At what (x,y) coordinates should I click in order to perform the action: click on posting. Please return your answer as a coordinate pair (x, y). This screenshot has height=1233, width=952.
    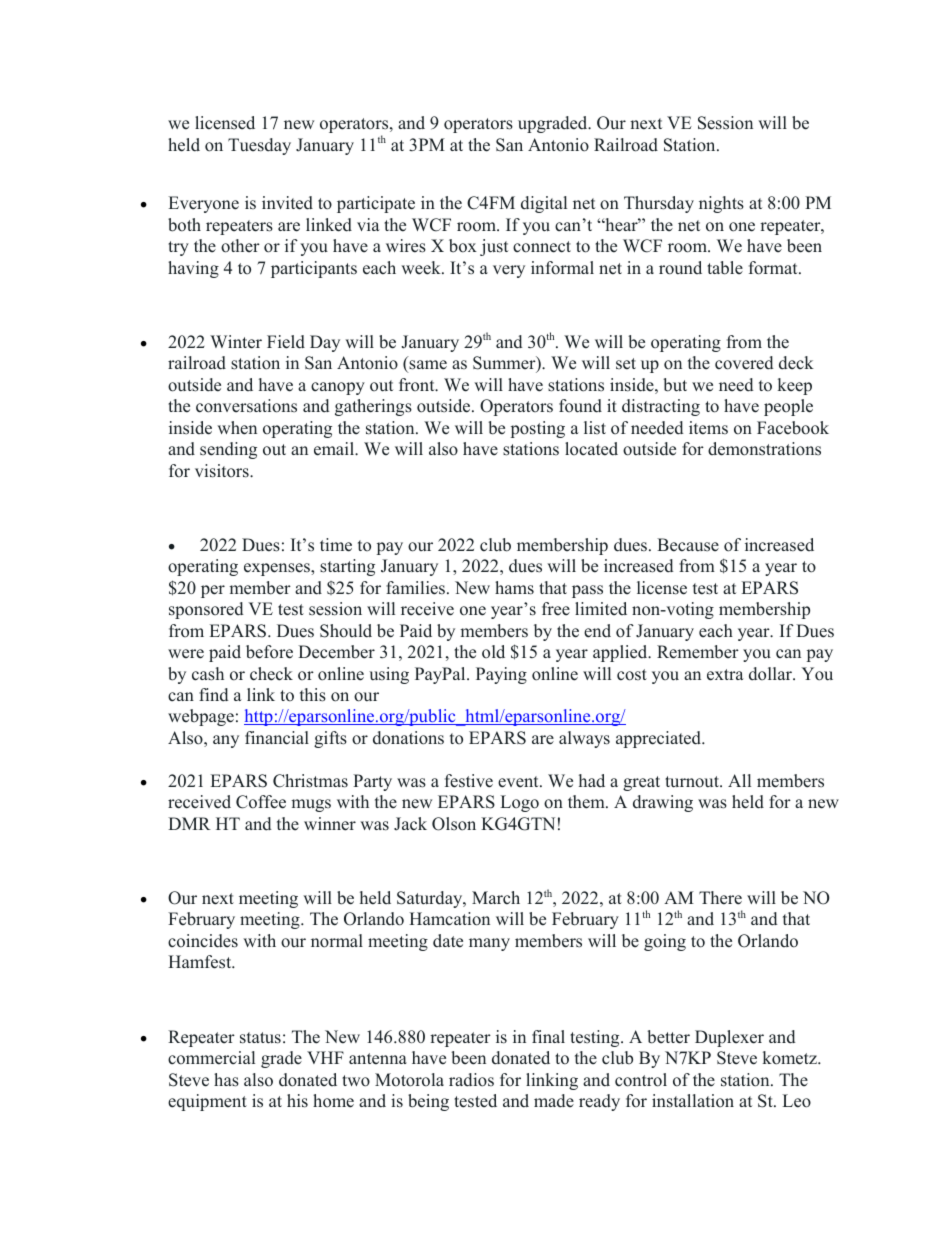
    Looking at the image, I should click on (538, 429).
